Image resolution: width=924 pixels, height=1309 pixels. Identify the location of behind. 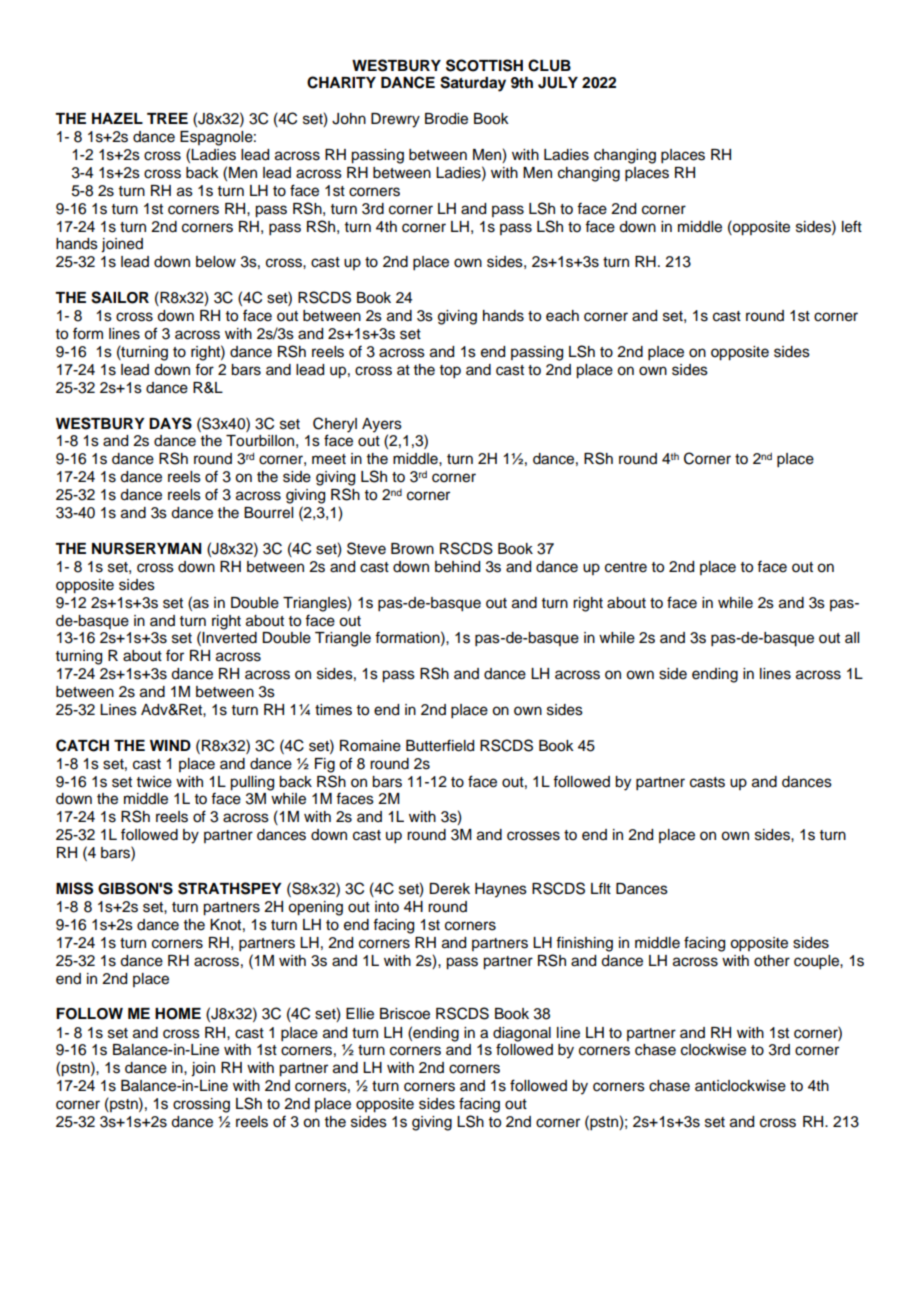
(457, 567).
